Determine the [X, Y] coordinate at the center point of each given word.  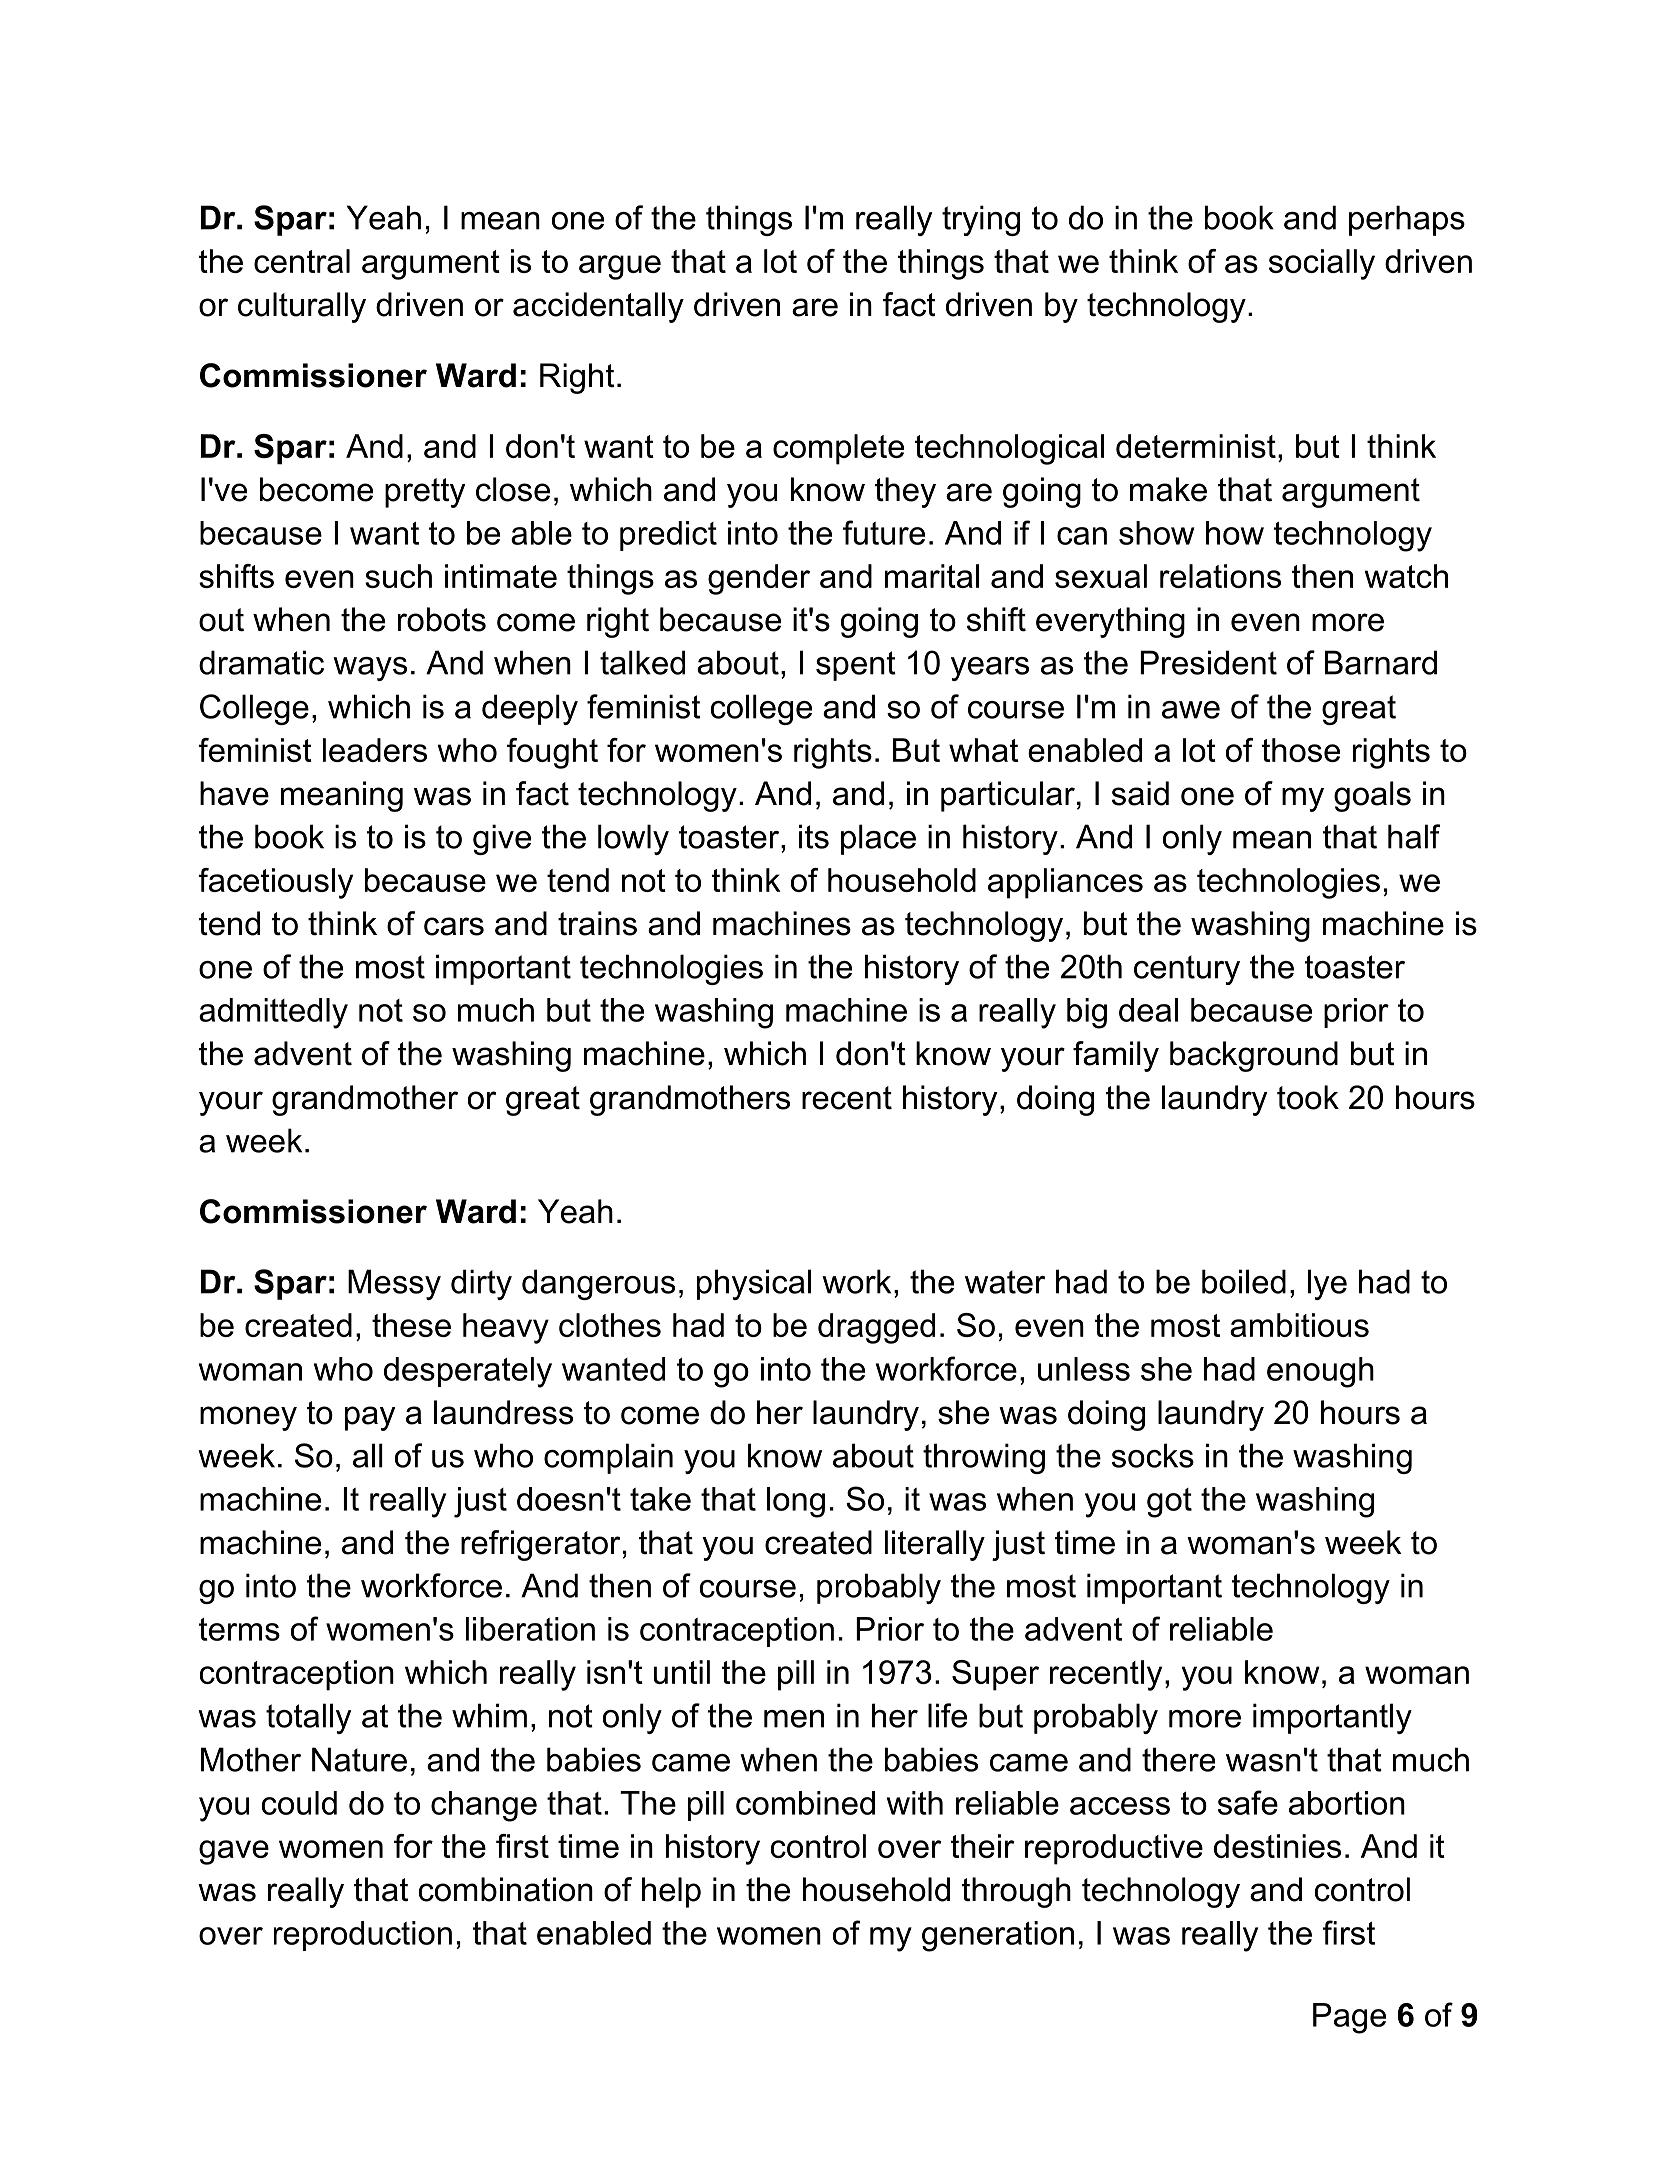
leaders [375, 750]
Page [1349, 2018]
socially [1322, 264]
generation [998, 1936]
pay [370, 1418]
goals [1372, 796]
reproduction [363, 1936]
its [814, 836]
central [302, 261]
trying [981, 220]
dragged [876, 1328]
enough [1320, 1372]
